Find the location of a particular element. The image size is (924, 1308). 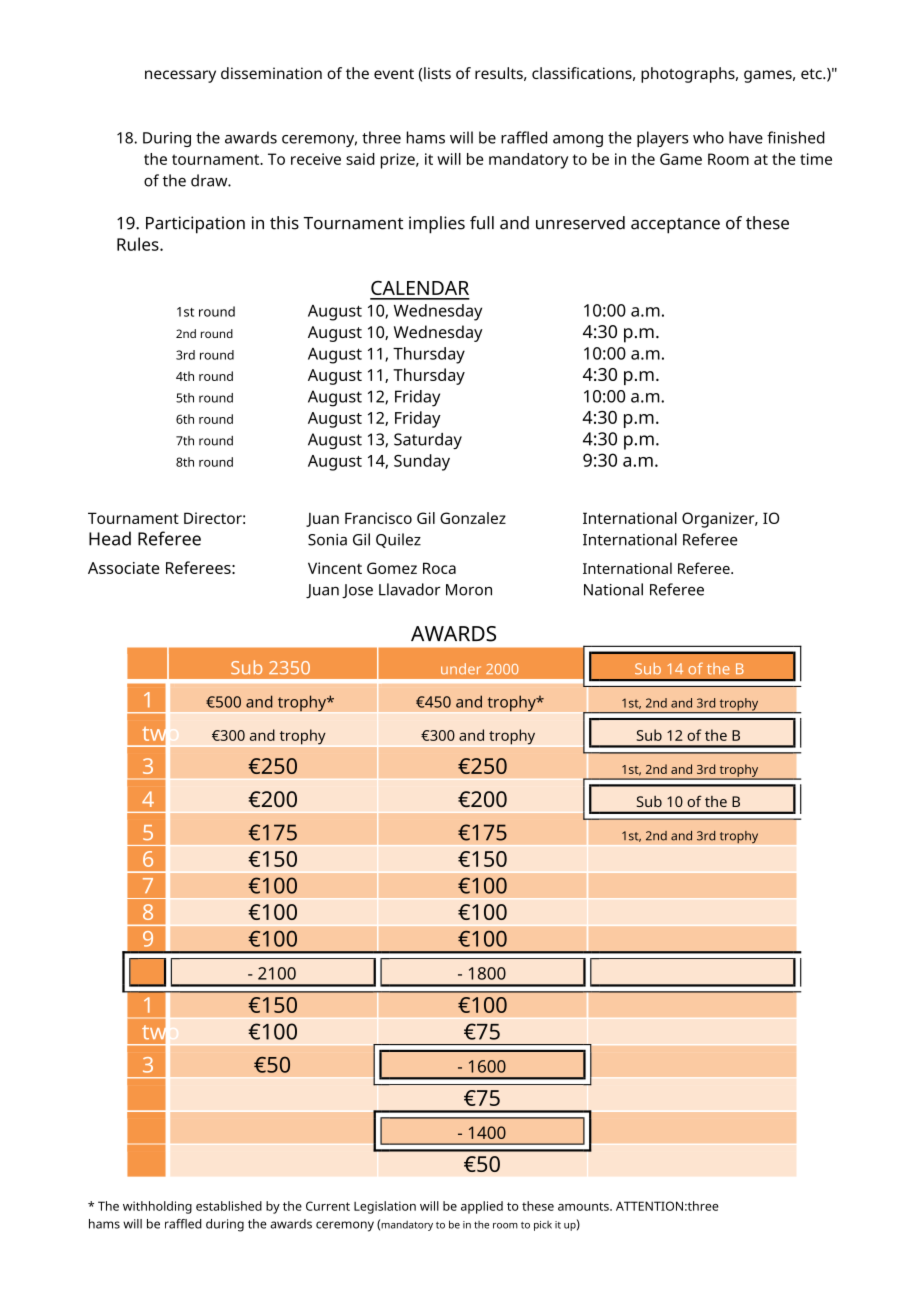

Gomez is located at coordinates (392, 568).
